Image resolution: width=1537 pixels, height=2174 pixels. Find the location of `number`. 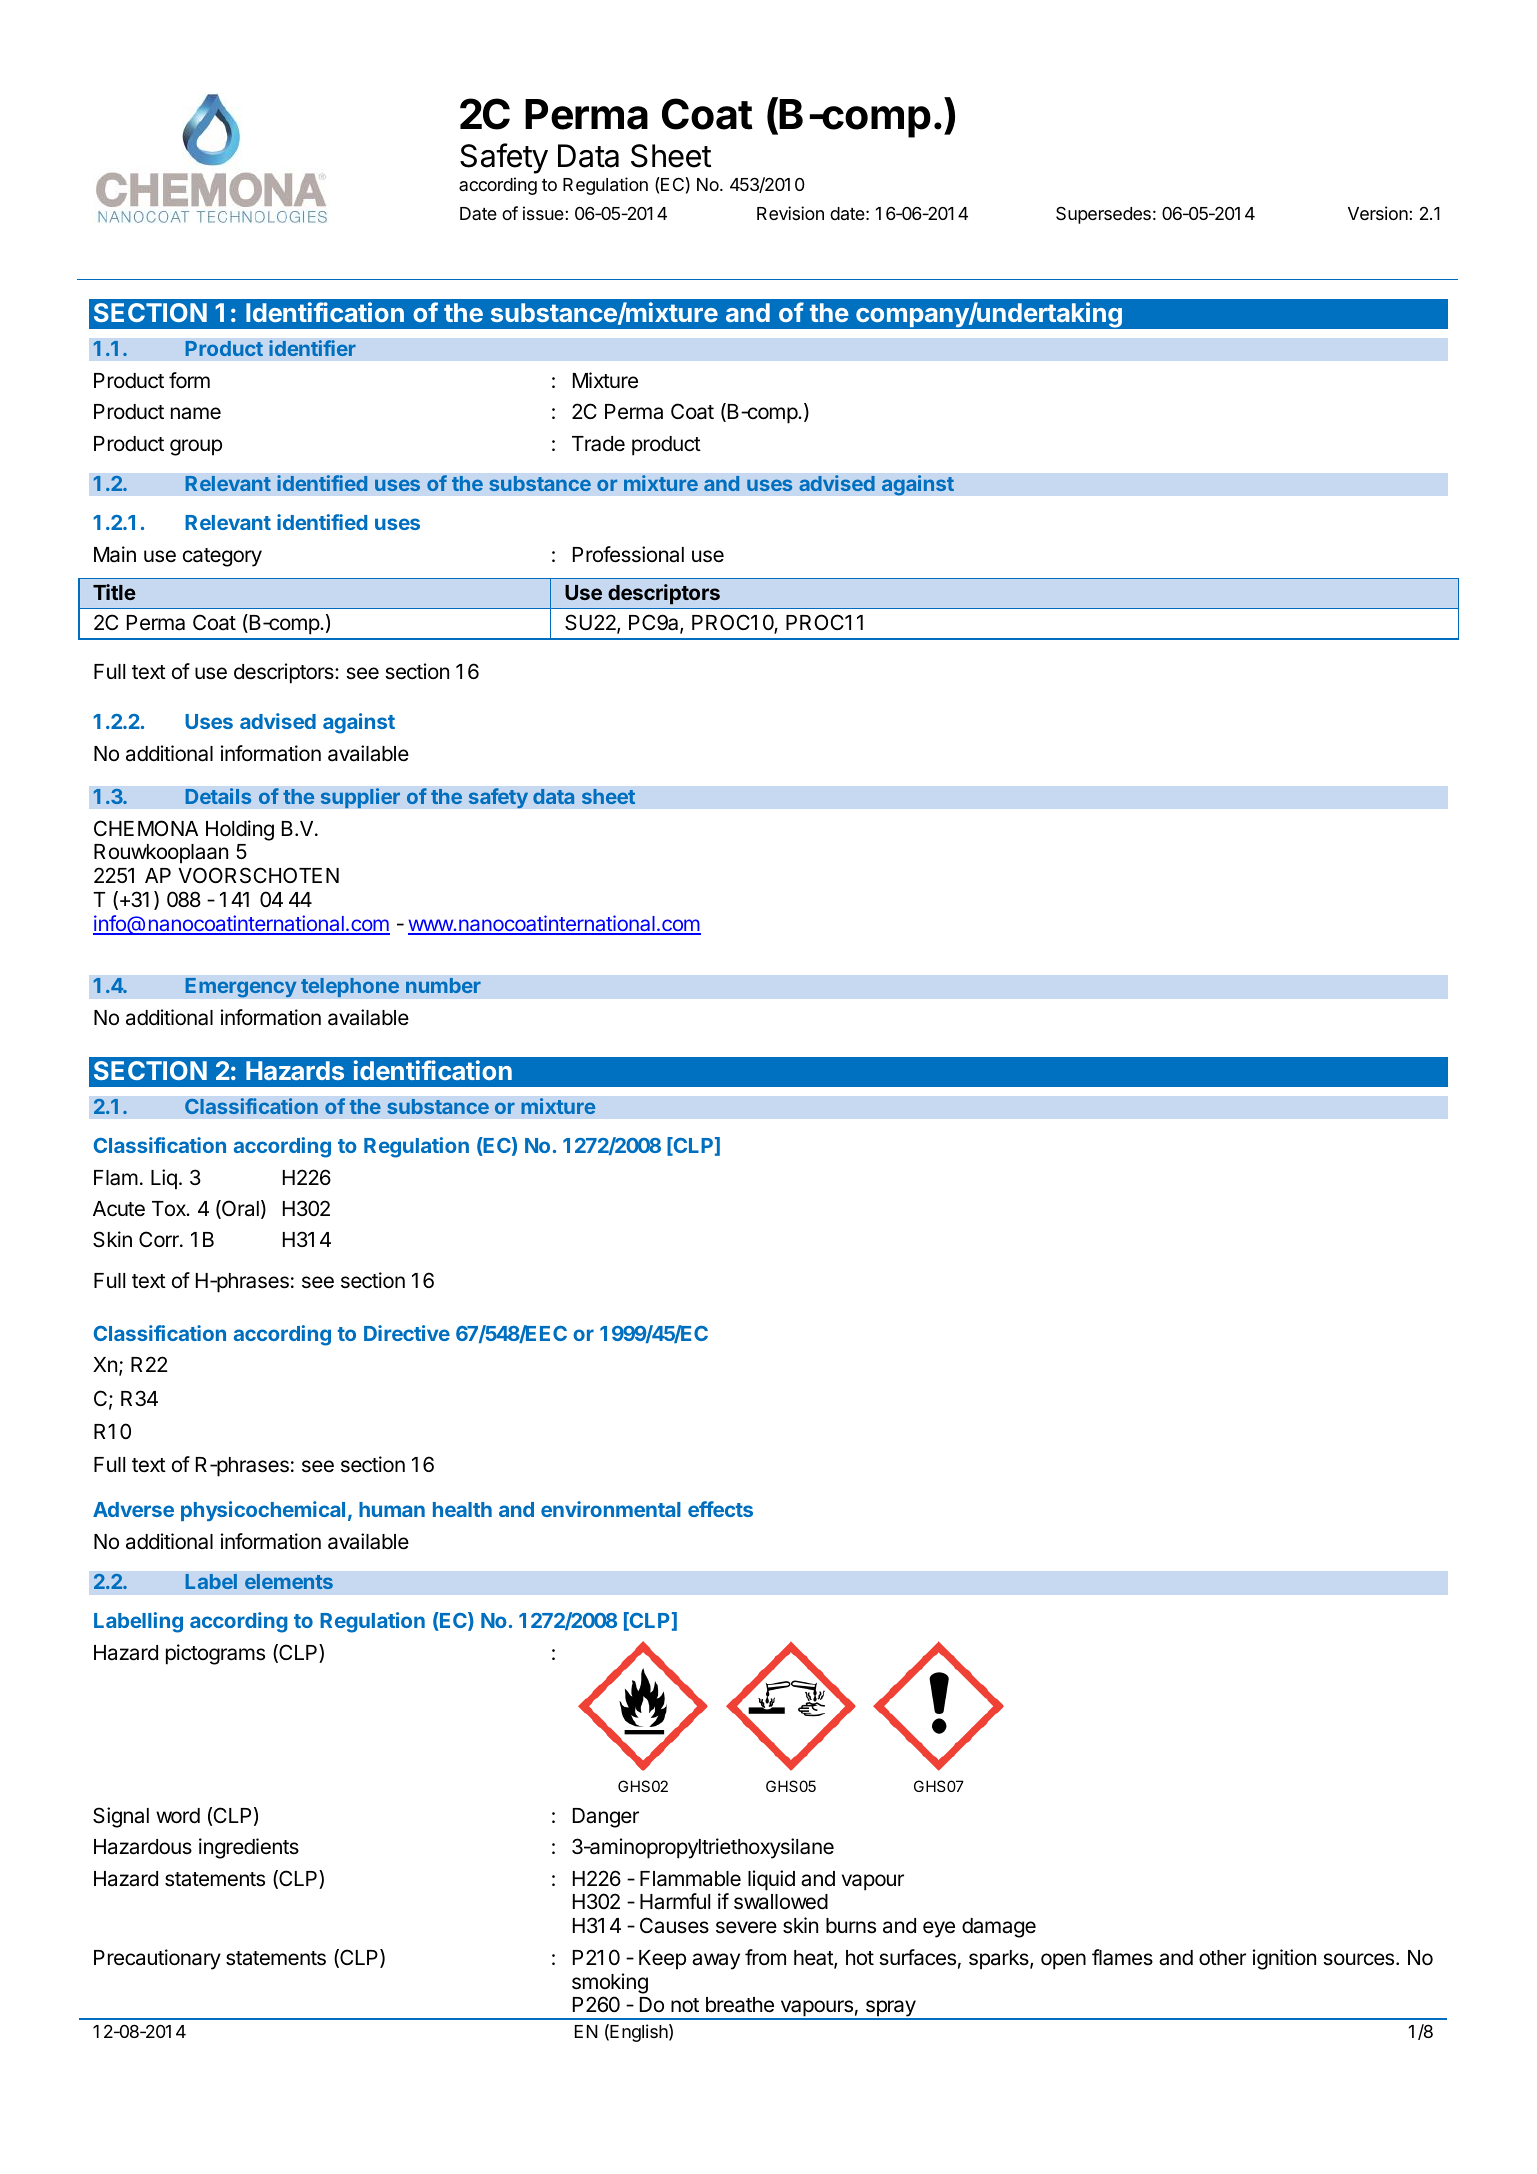

number is located at coordinates (443, 985).
